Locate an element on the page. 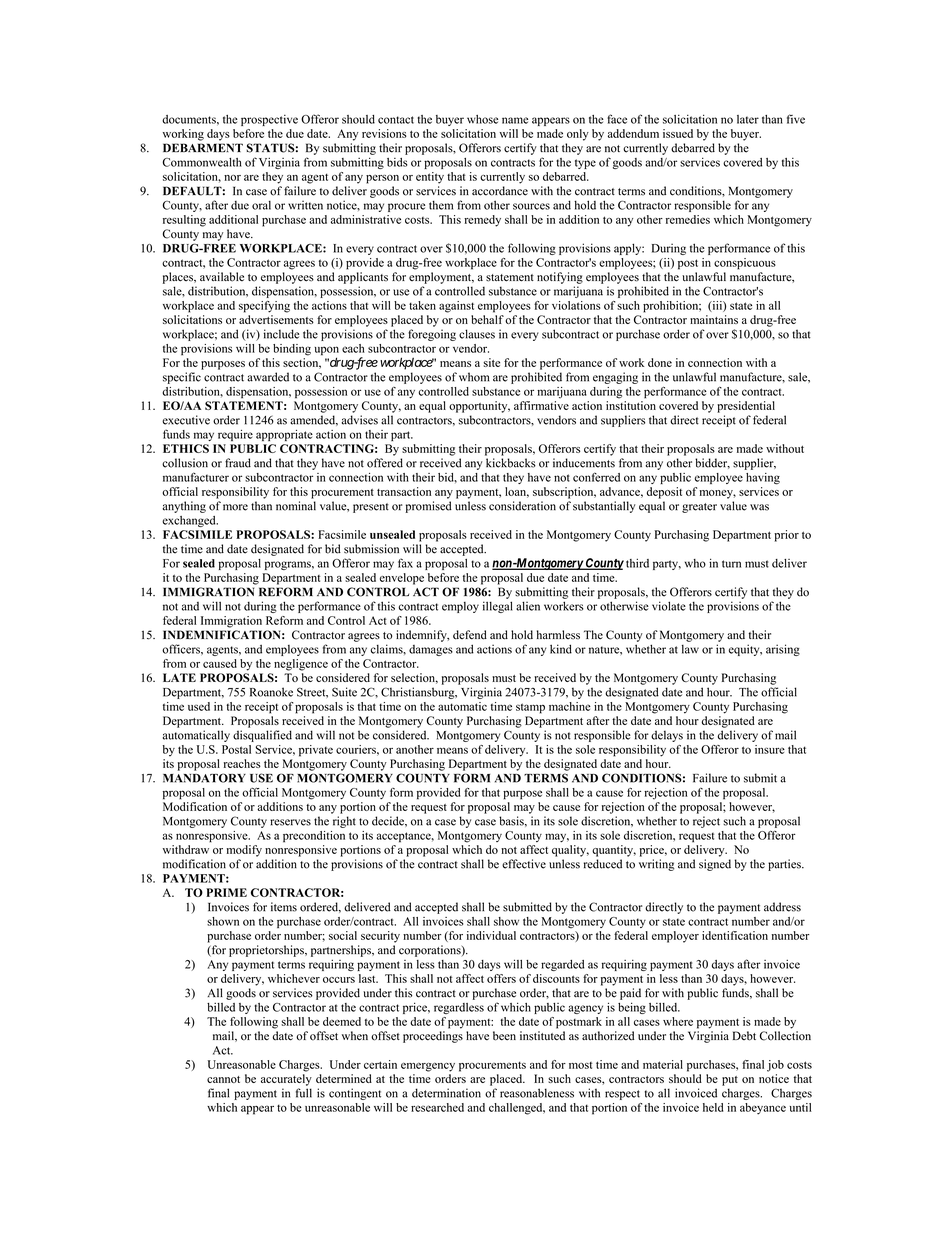 This image has height=1233, width=952. put is located at coordinates (730, 1081).
